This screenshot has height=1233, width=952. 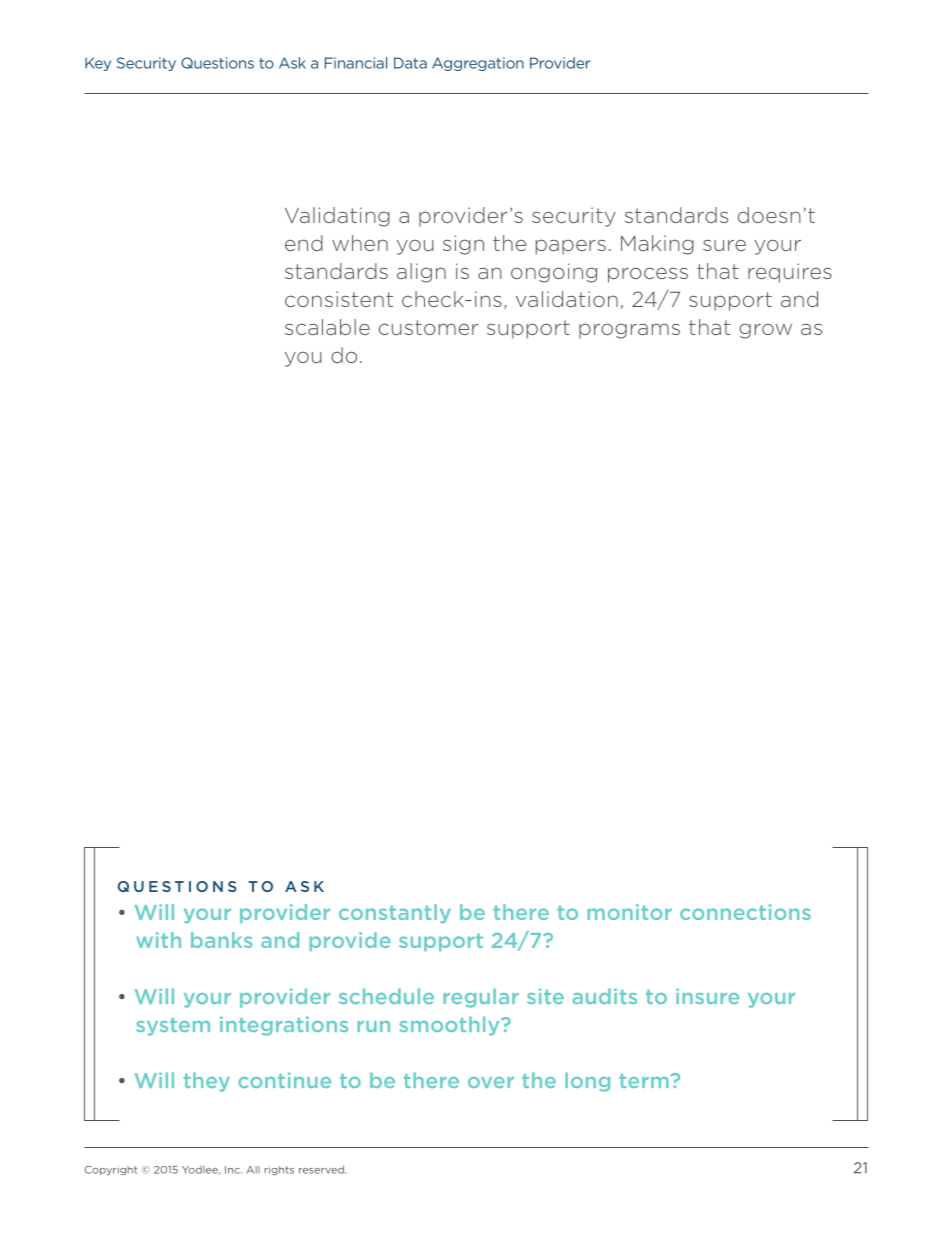 What do you see at coordinates (327, 327) in the screenshot?
I see `scalable` at bounding box center [327, 327].
